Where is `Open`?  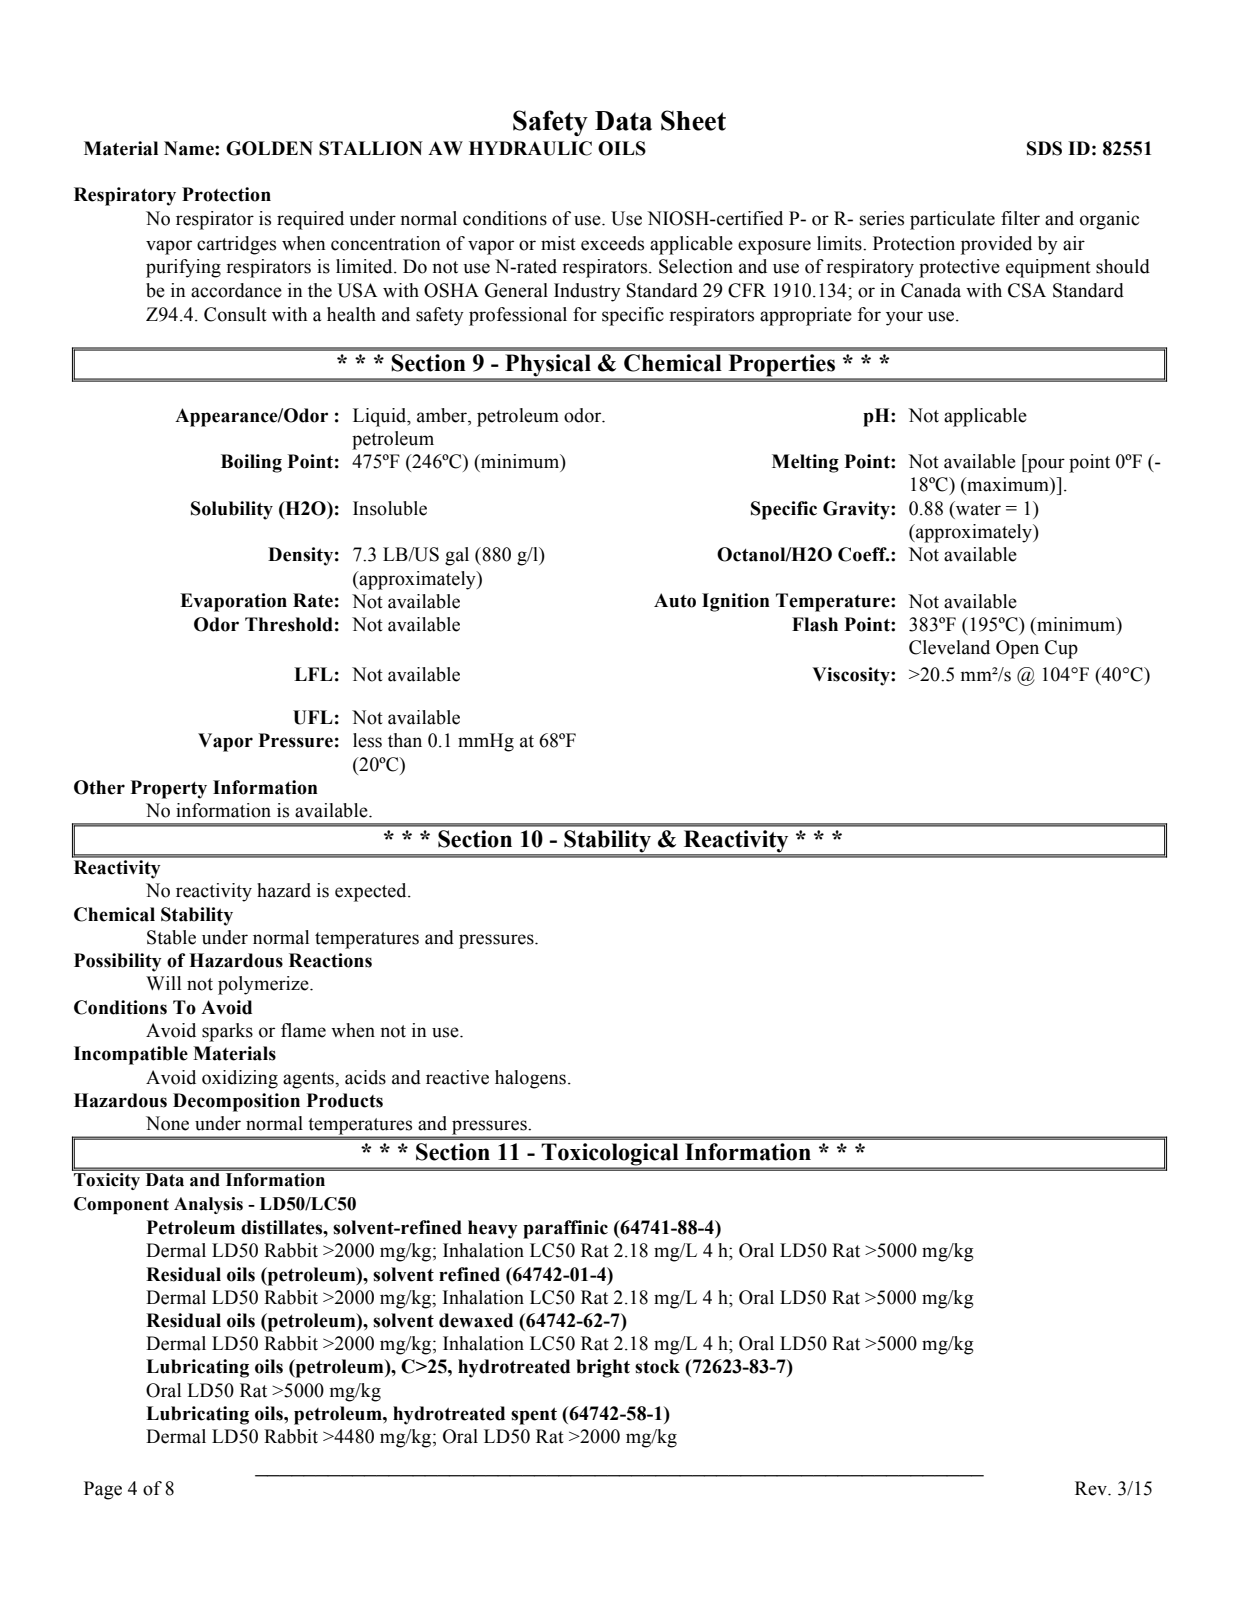 Open is located at coordinates (1017, 649).
